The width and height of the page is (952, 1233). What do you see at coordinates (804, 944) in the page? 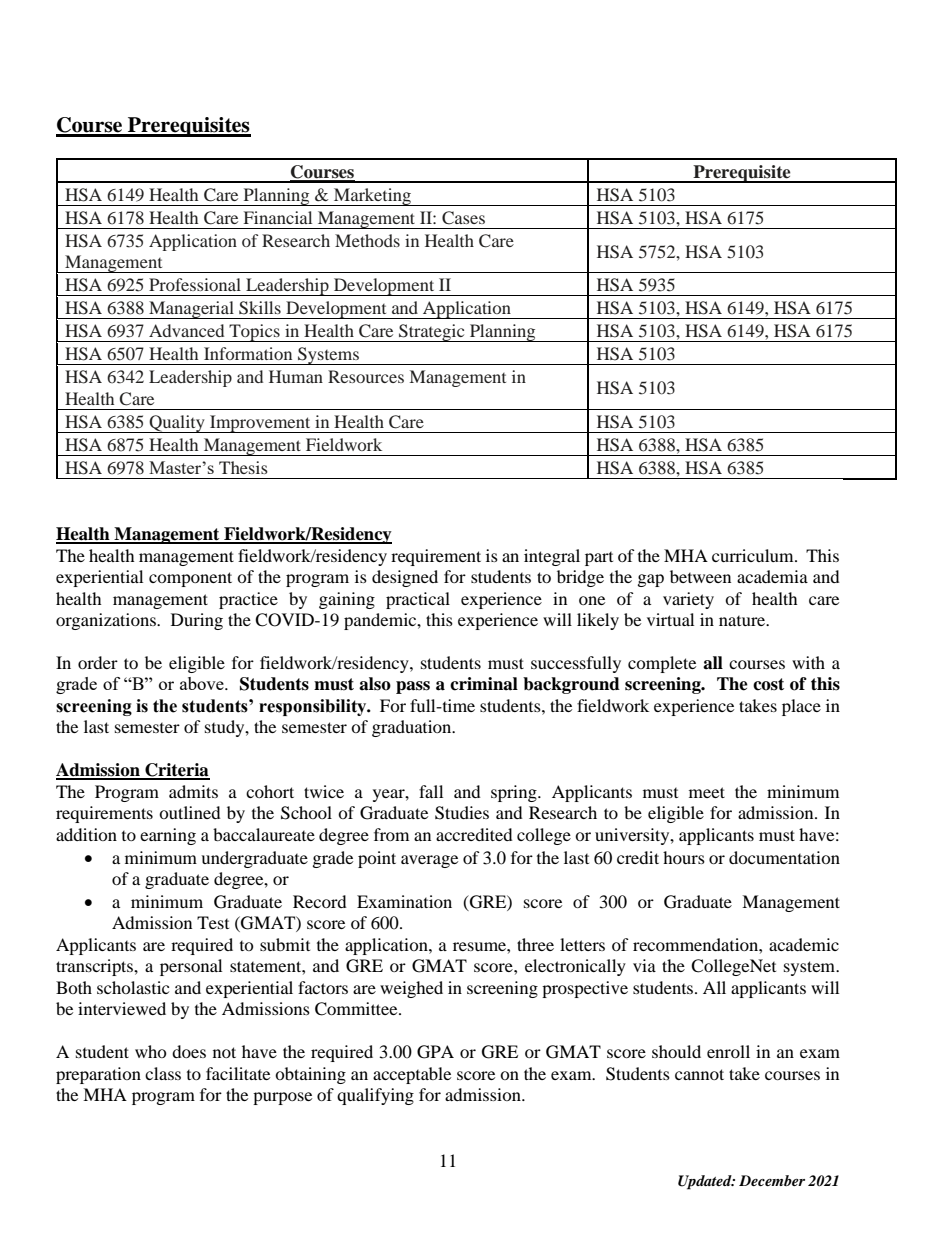
I see `academic` at bounding box center [804, 944].
